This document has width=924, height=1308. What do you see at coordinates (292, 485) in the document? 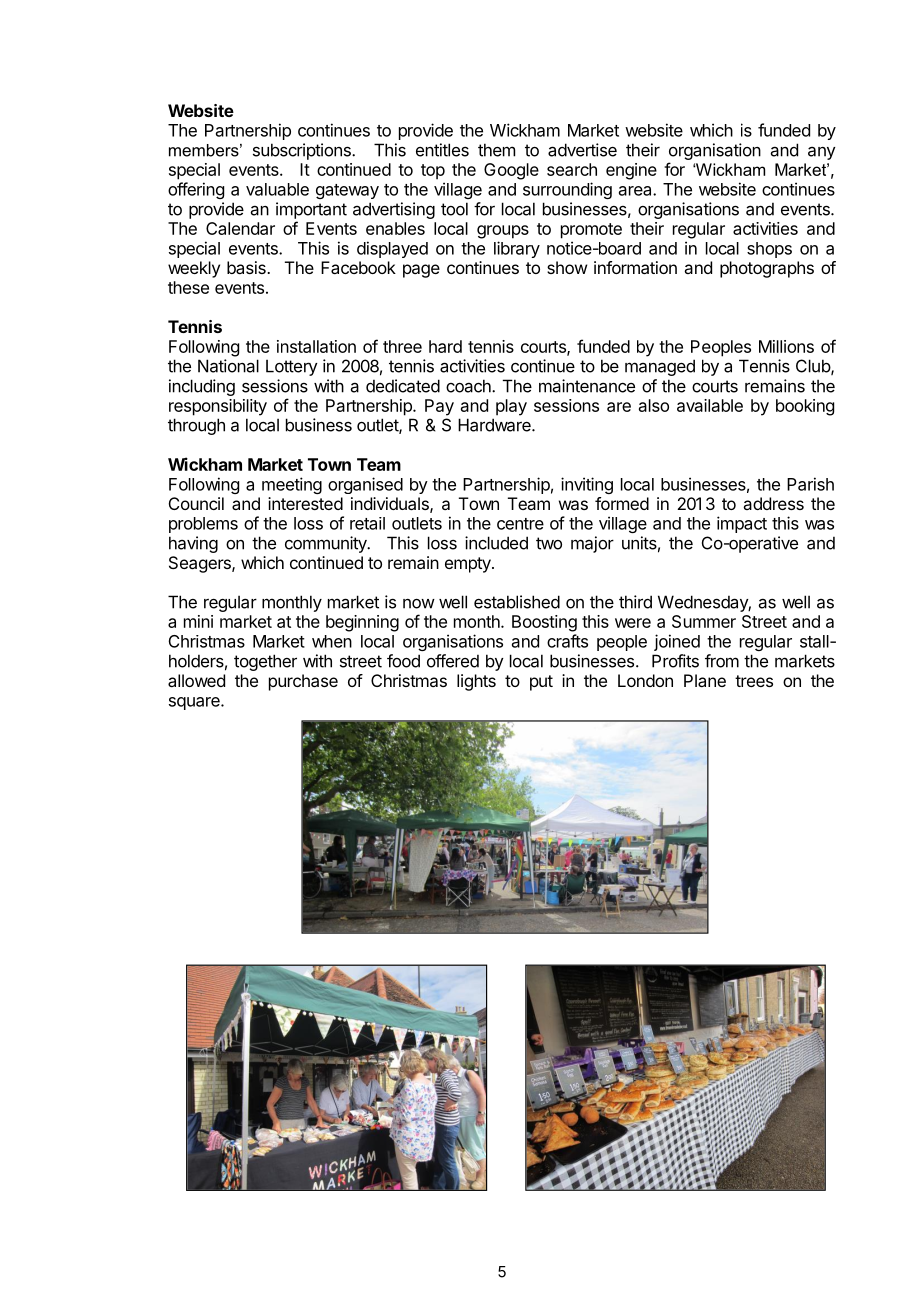
I see `meeting` at bounding box center [292, 485].
